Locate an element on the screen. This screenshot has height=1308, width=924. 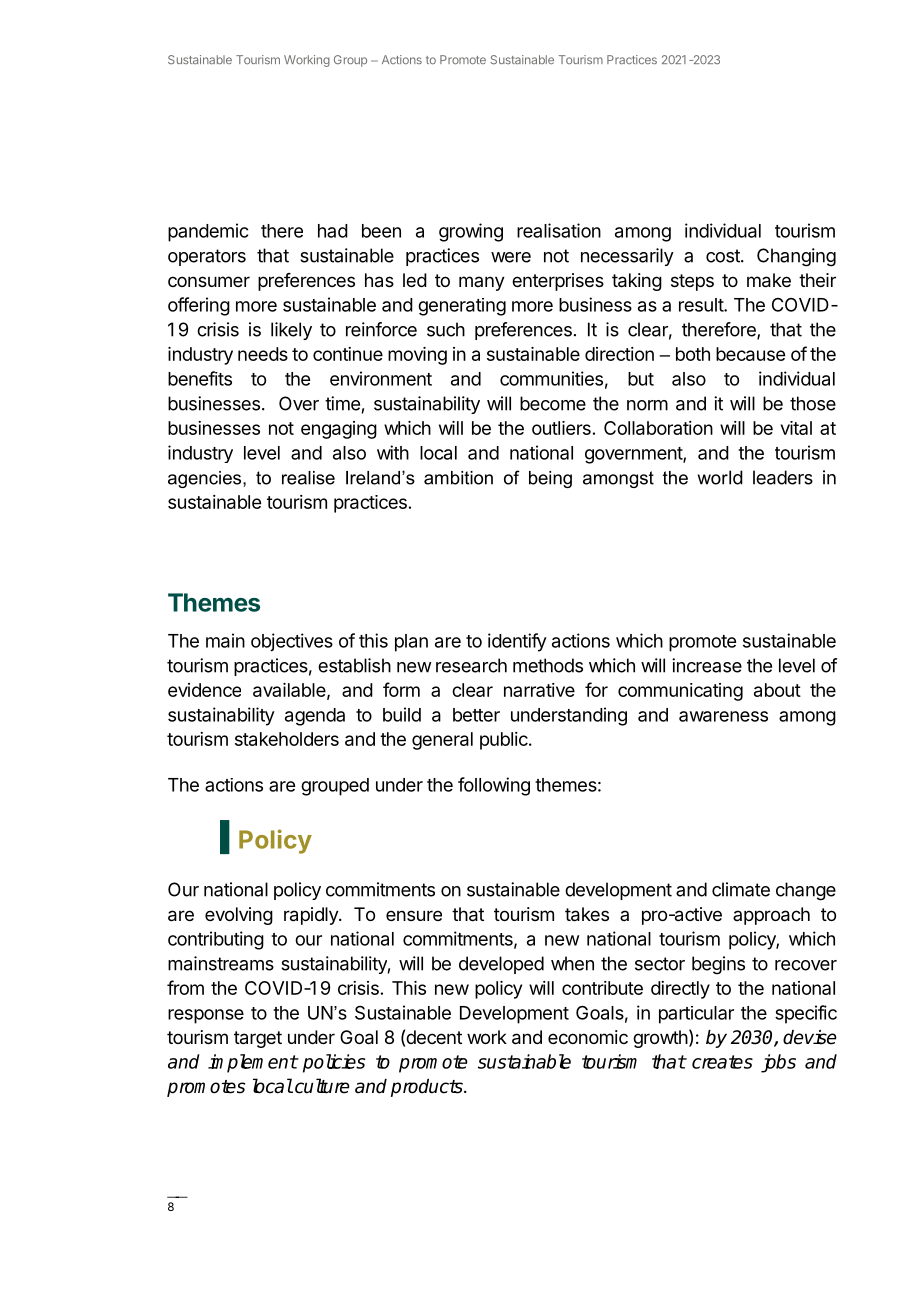
following is located at coordinates (494, 786).
